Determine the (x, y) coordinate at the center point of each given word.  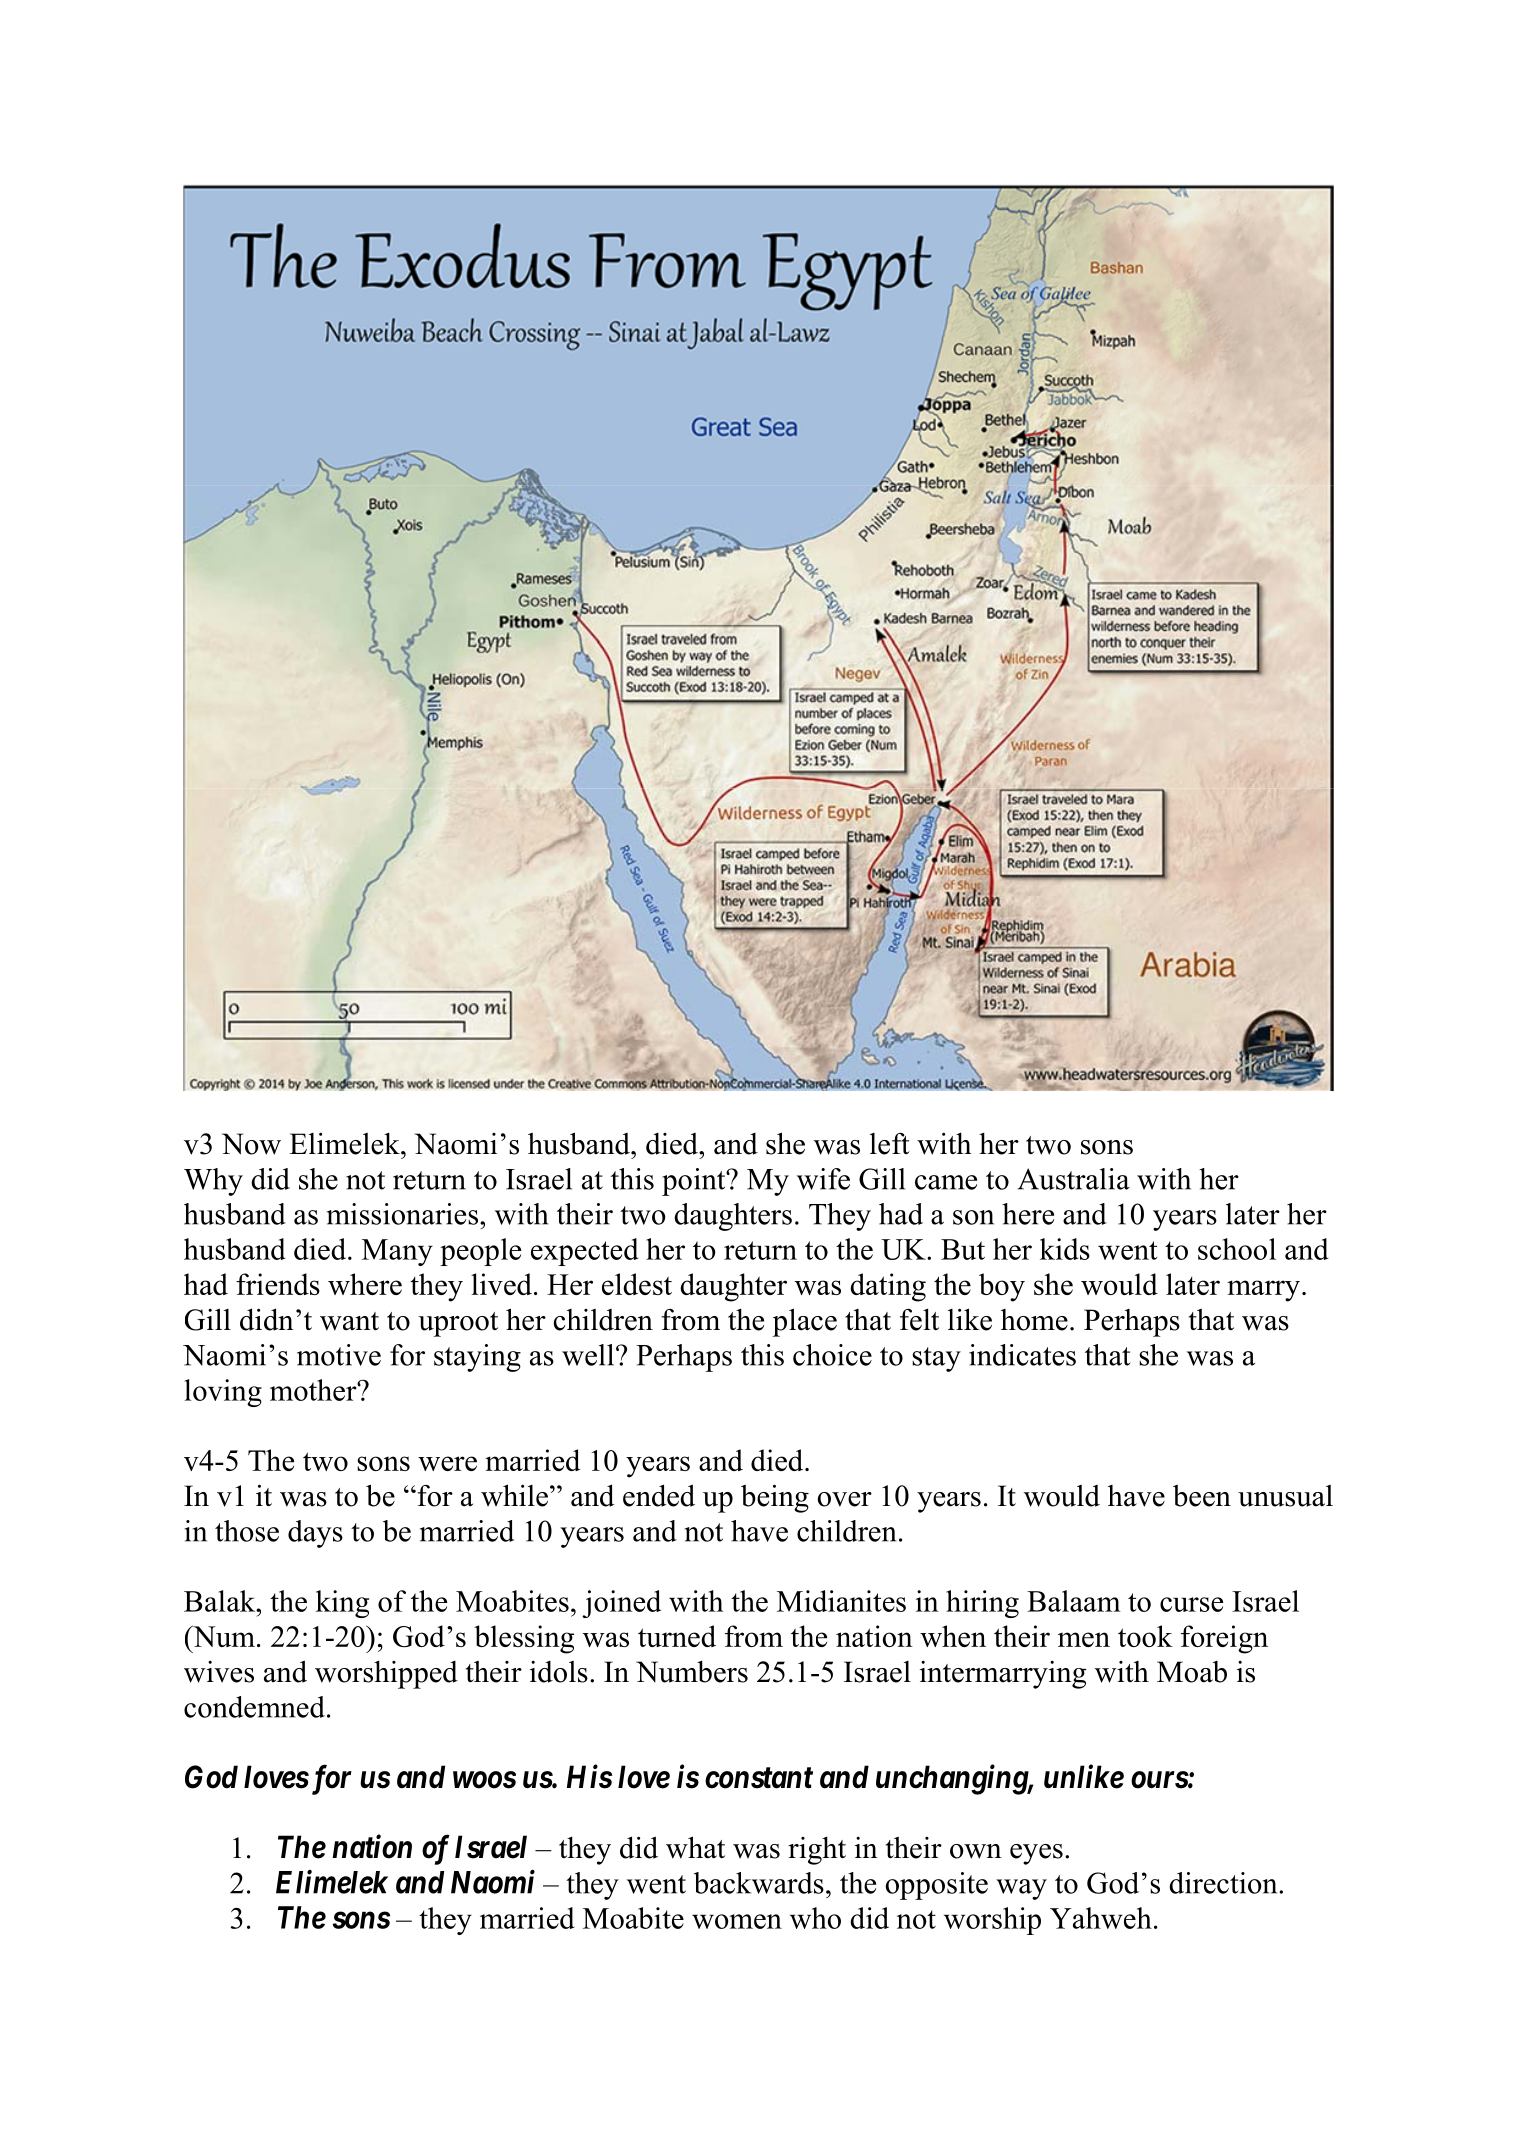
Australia (1074, 1179)
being (775, 1498)
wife (823, 1179)
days (315, 1534)
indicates (1022, 1355)
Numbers (692, 1671)
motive (339, 1355)
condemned (254, 1707)
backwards (759, 1883)
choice (832, 1355)
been (1202, 1496)
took (1145, 1636)
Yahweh (1101, 1918)
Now (251, 1144)
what (695, 1847)
